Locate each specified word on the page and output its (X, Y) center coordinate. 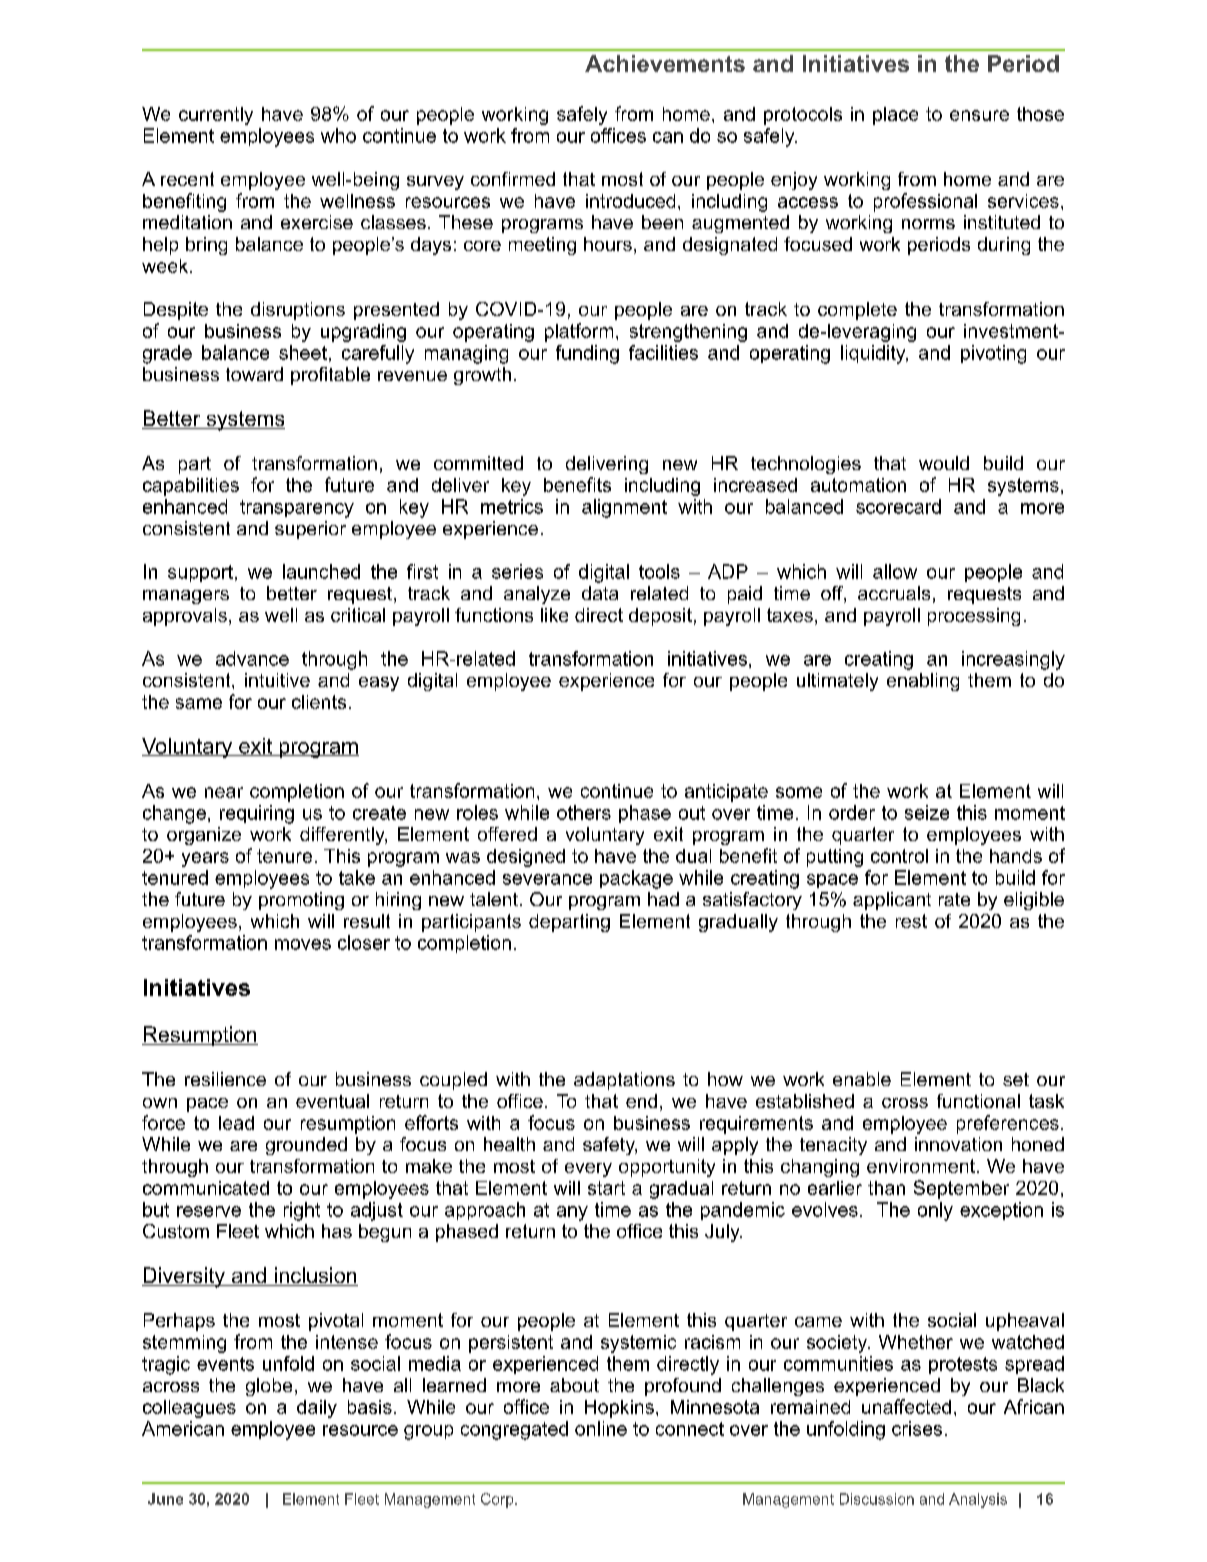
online (601, 1428)
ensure (979, 115)
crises (917, 1428)
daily (317, 1409)
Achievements (665, 63)
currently (216, 116)
